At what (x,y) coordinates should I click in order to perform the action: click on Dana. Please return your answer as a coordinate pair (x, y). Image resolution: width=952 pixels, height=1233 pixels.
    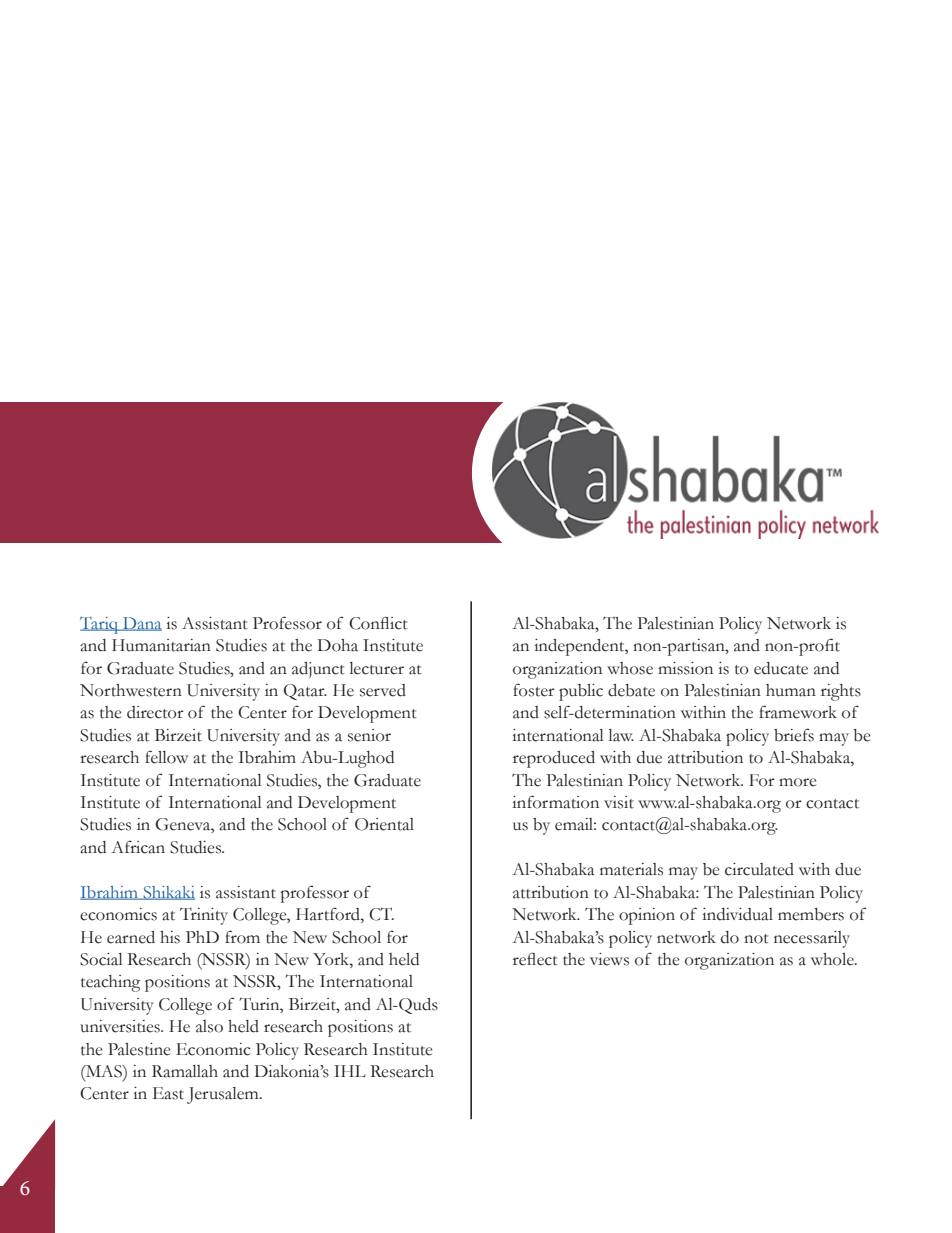
    Looking at the image, I should click on (141, 624).
